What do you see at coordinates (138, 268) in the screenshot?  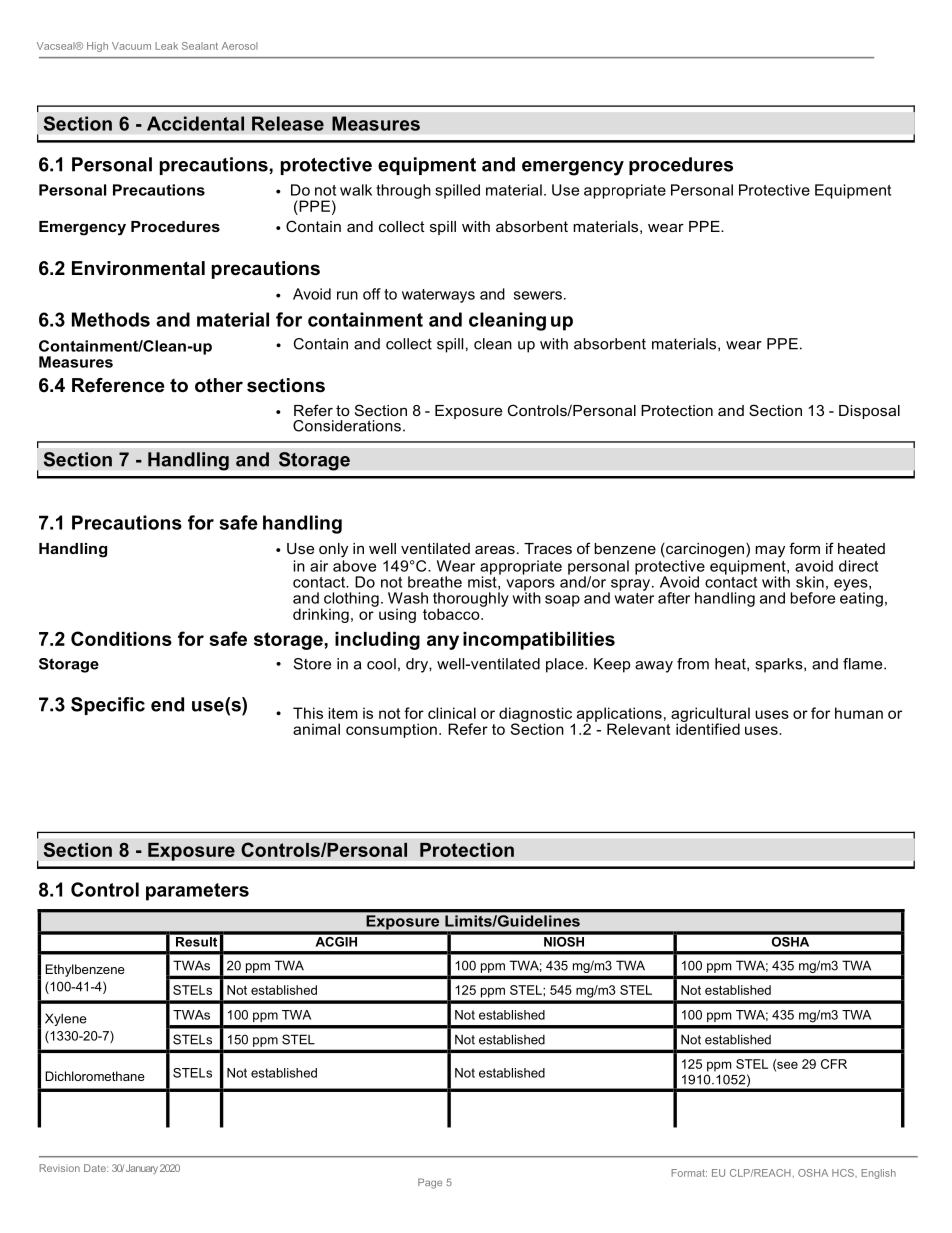 I see `Environmental` at bounding box center [138, 268].
